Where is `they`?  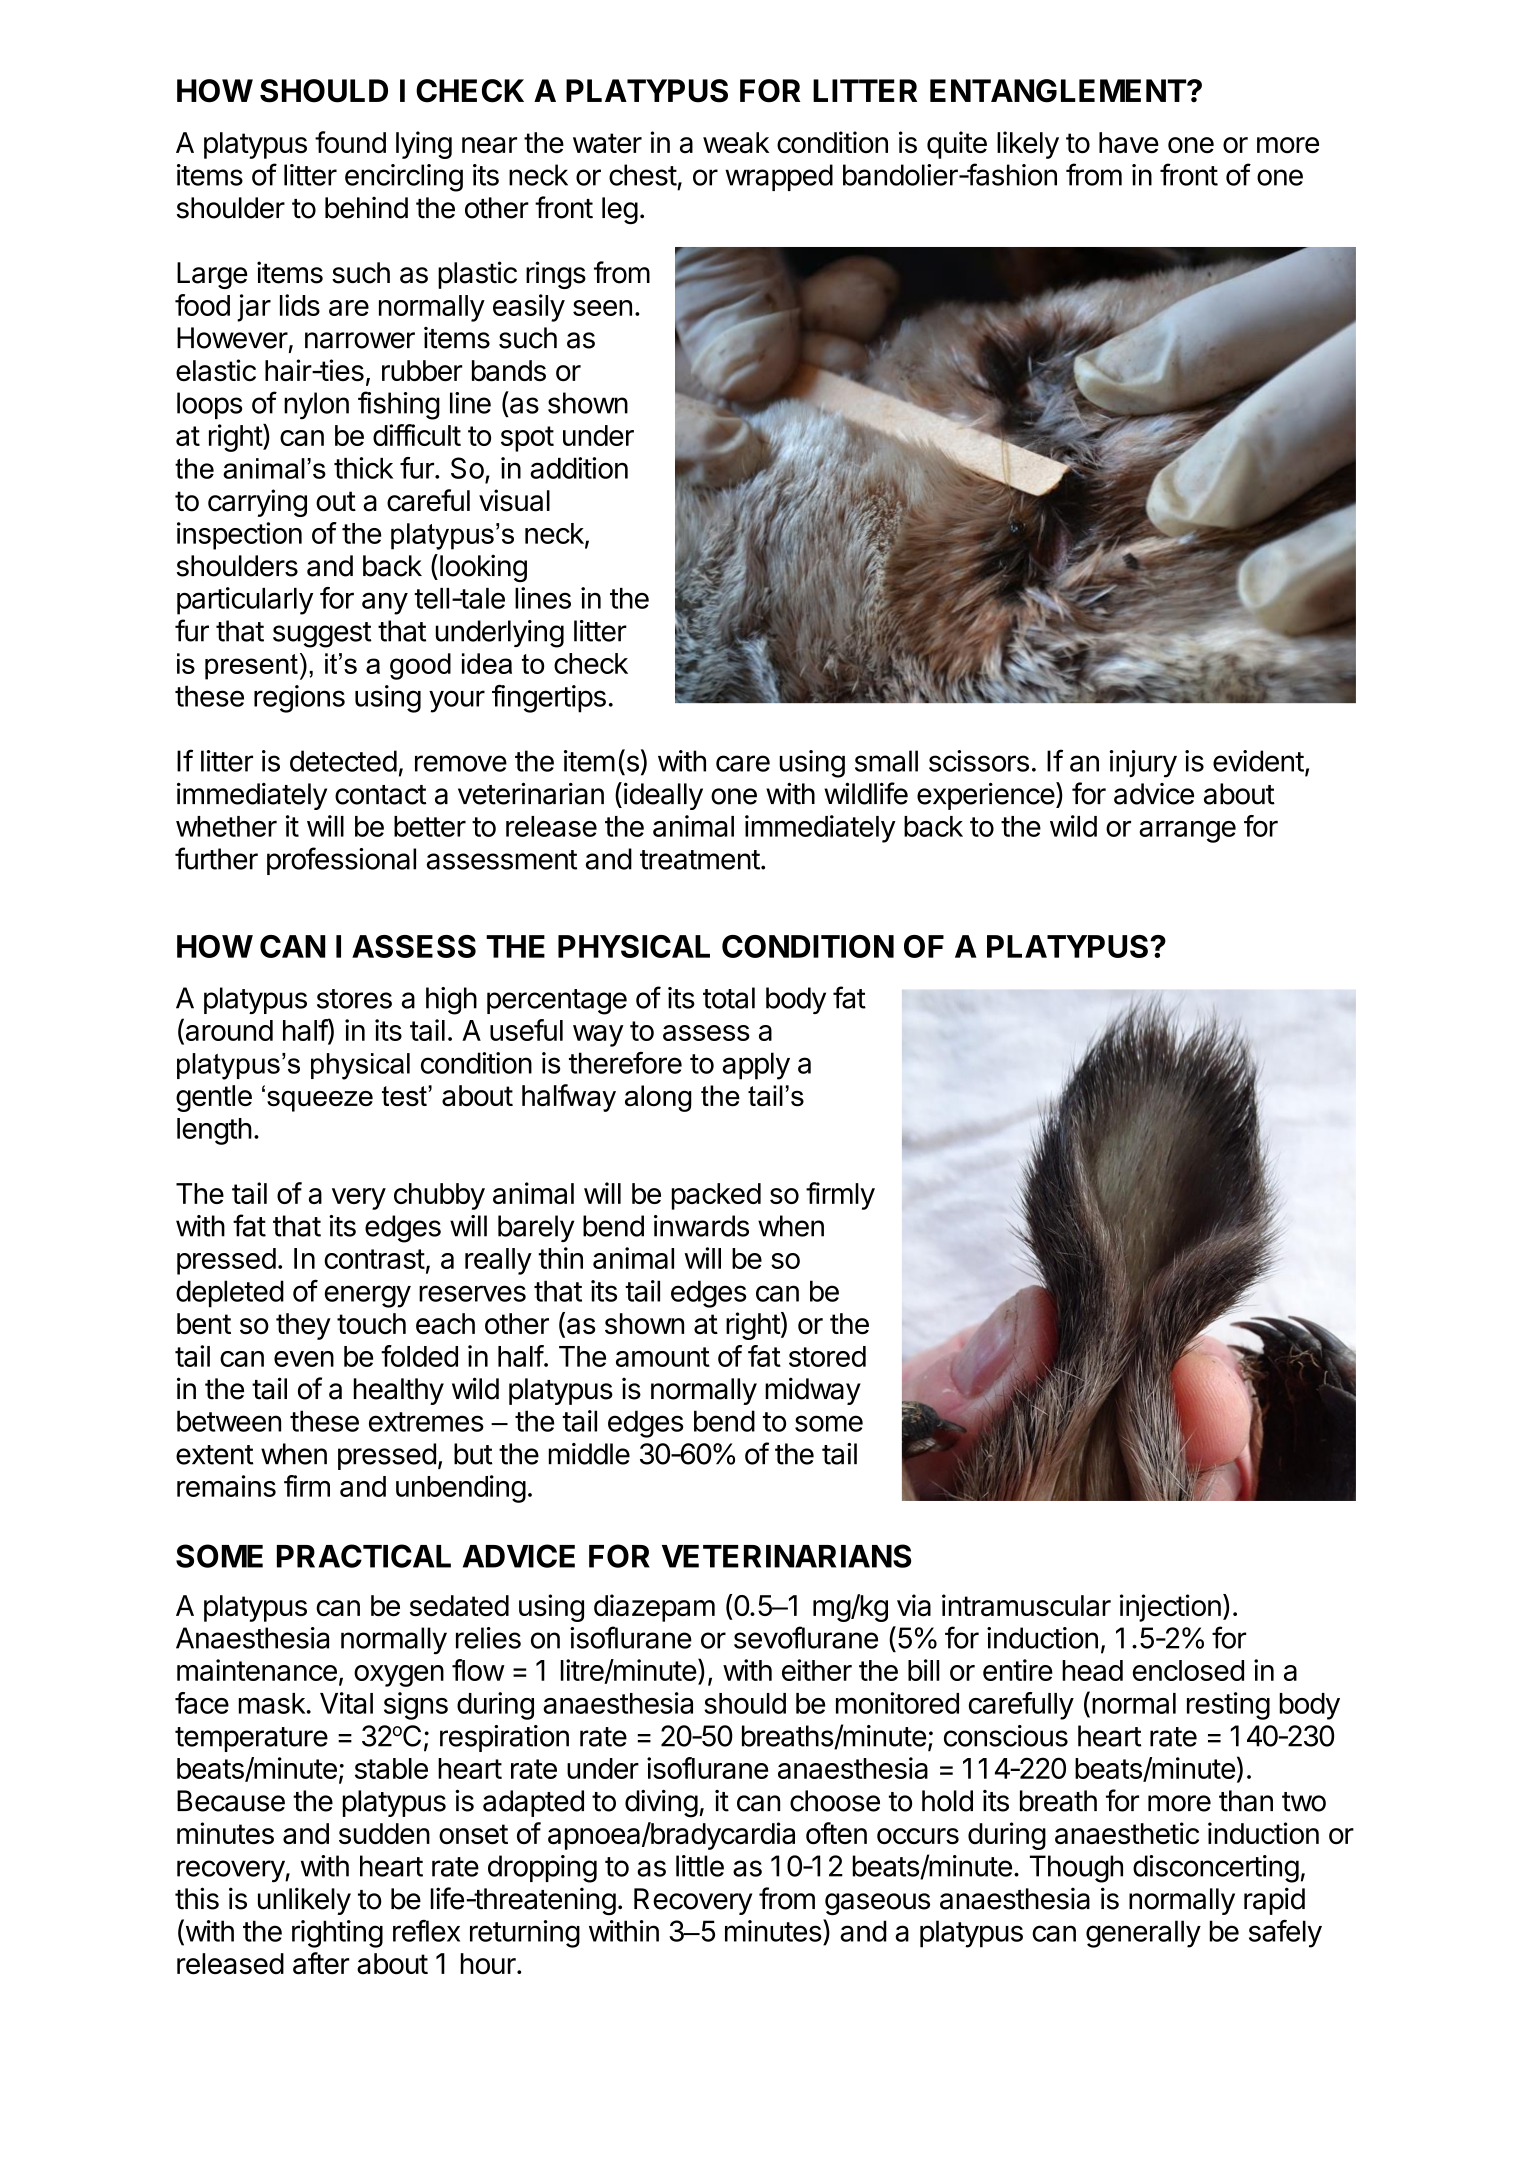
they is located at coordinates (303, 1326).
